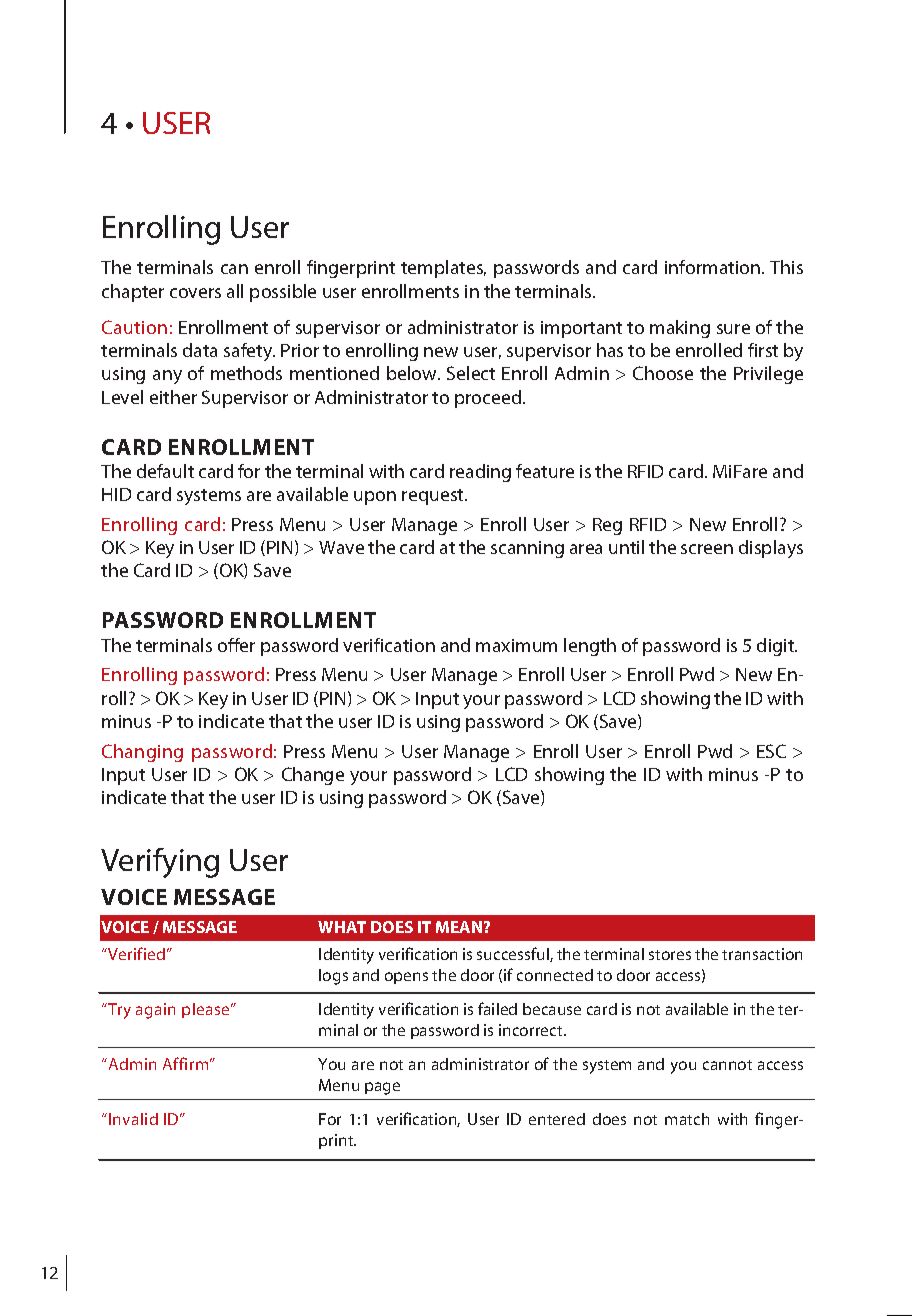 Image resolution: width=921 pixels, height=1316 pixels. What do you see at coordinates (516, 645) in the screenshot?
I see `maximum` at bounding box center [516, 645].
